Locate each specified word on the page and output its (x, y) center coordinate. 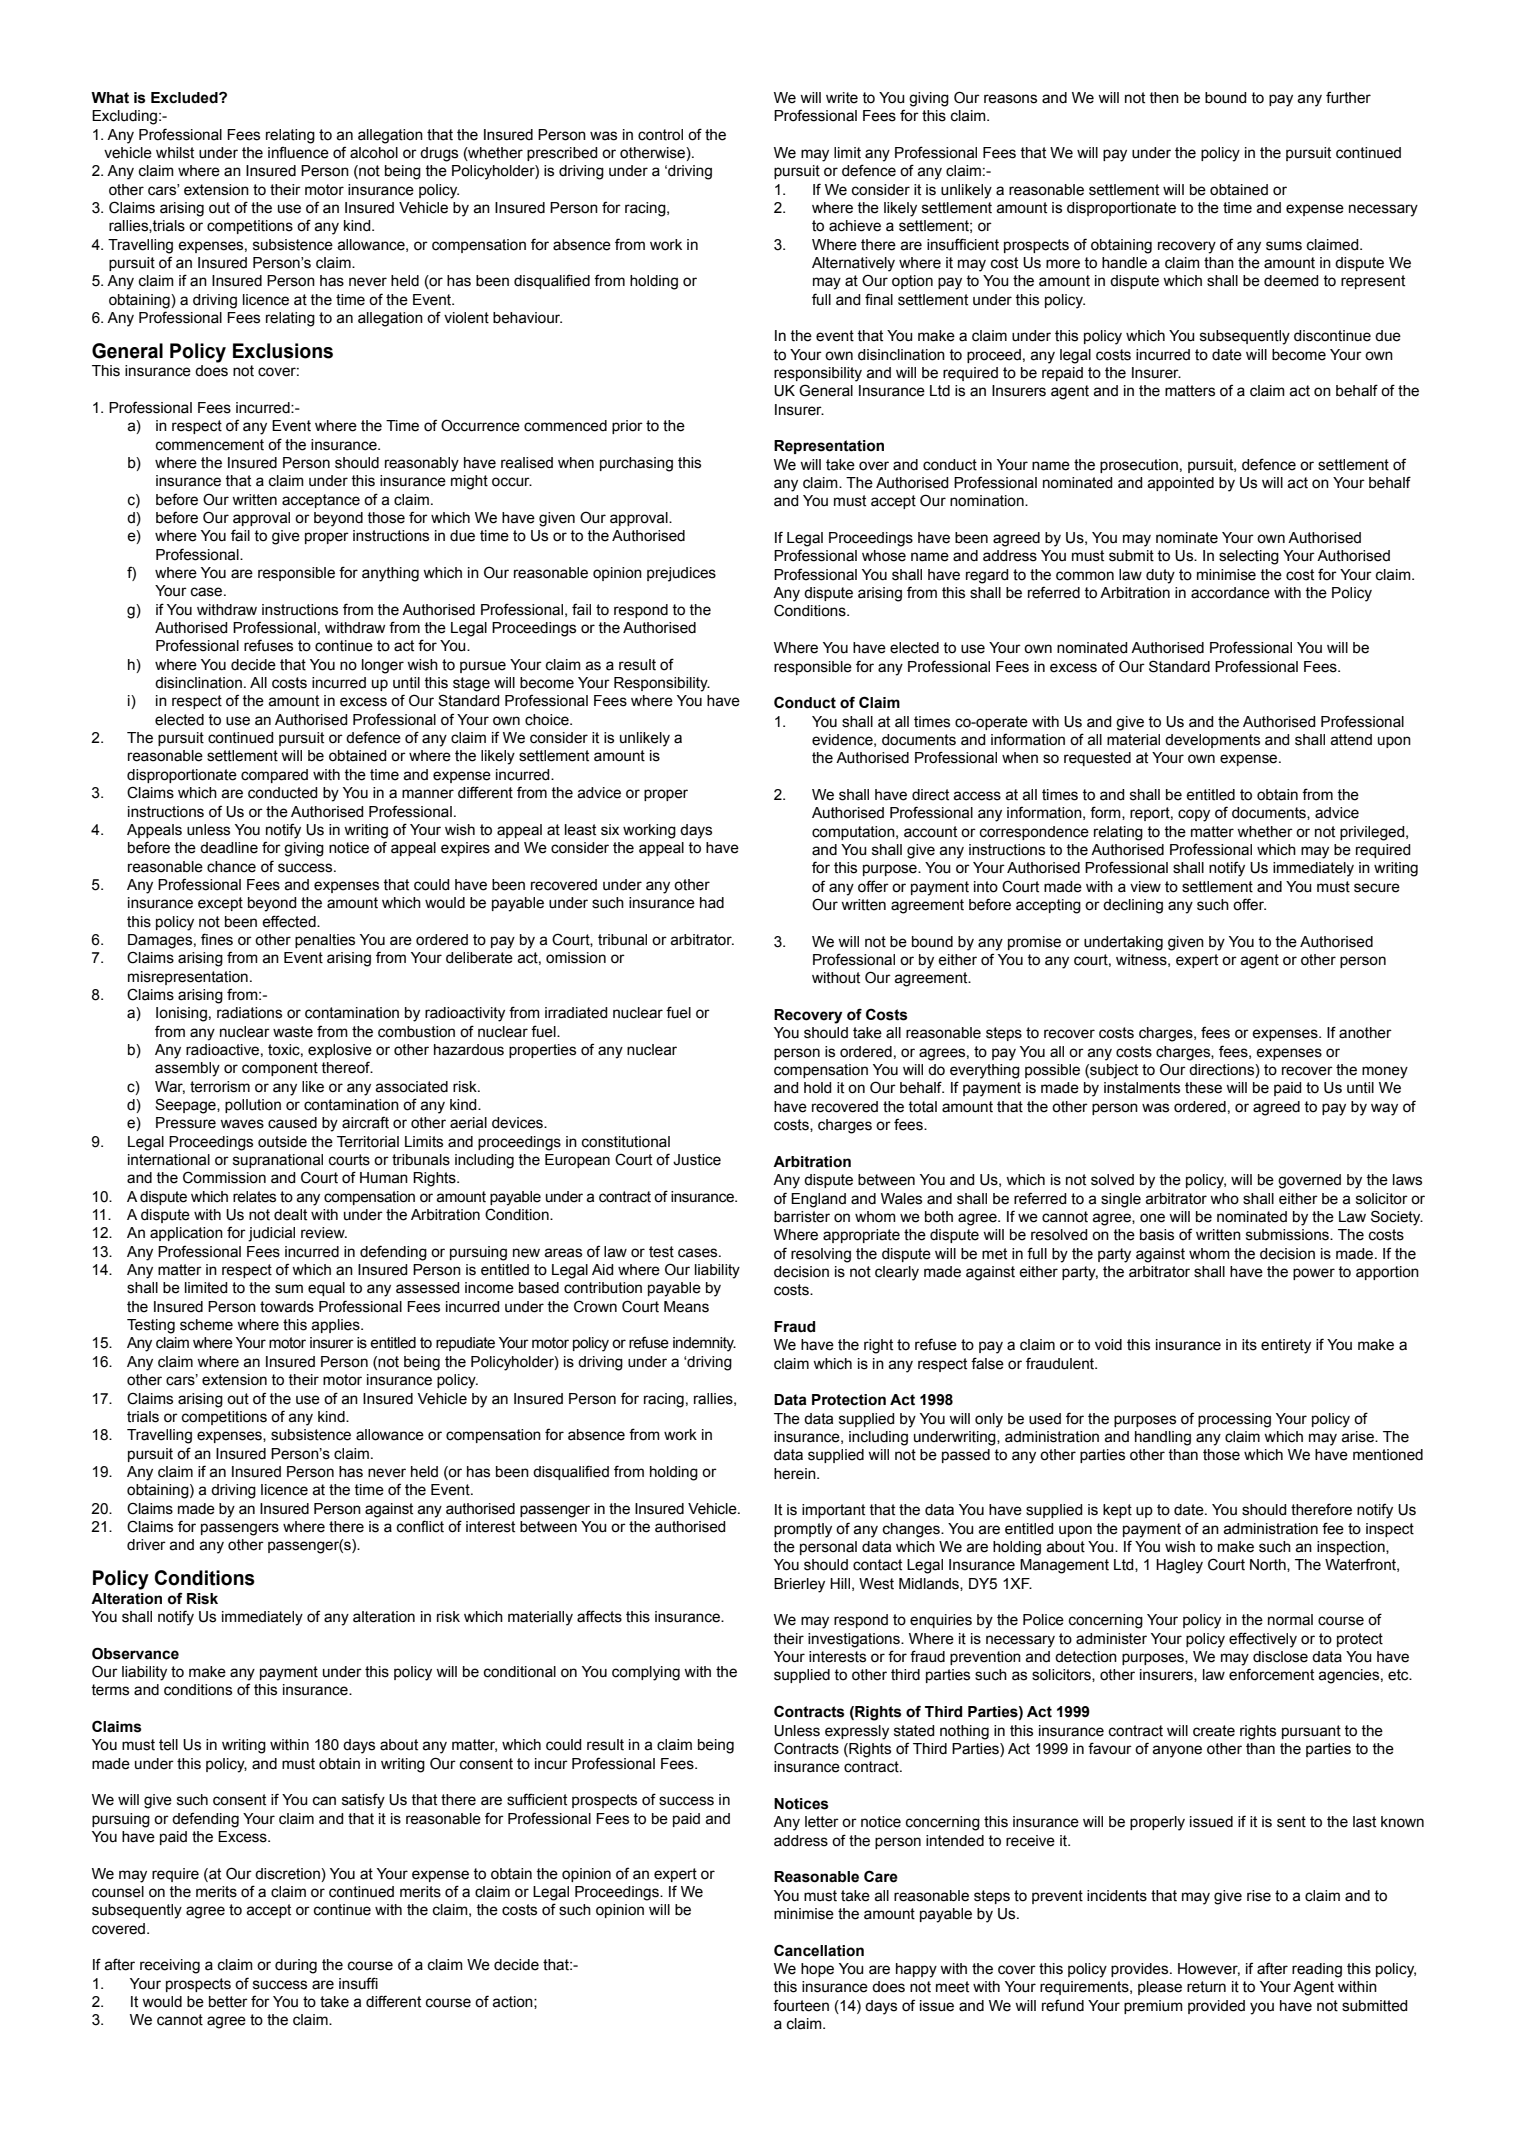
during (296, 1966)
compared (274, 776)
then (1164, 98)
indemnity (704, 1344)
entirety (1286, 1346)
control (660, 135)
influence (298, 152)
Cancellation (819, 1950)
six (610, 830)
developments (1212, 741)
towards (287, 1307)
